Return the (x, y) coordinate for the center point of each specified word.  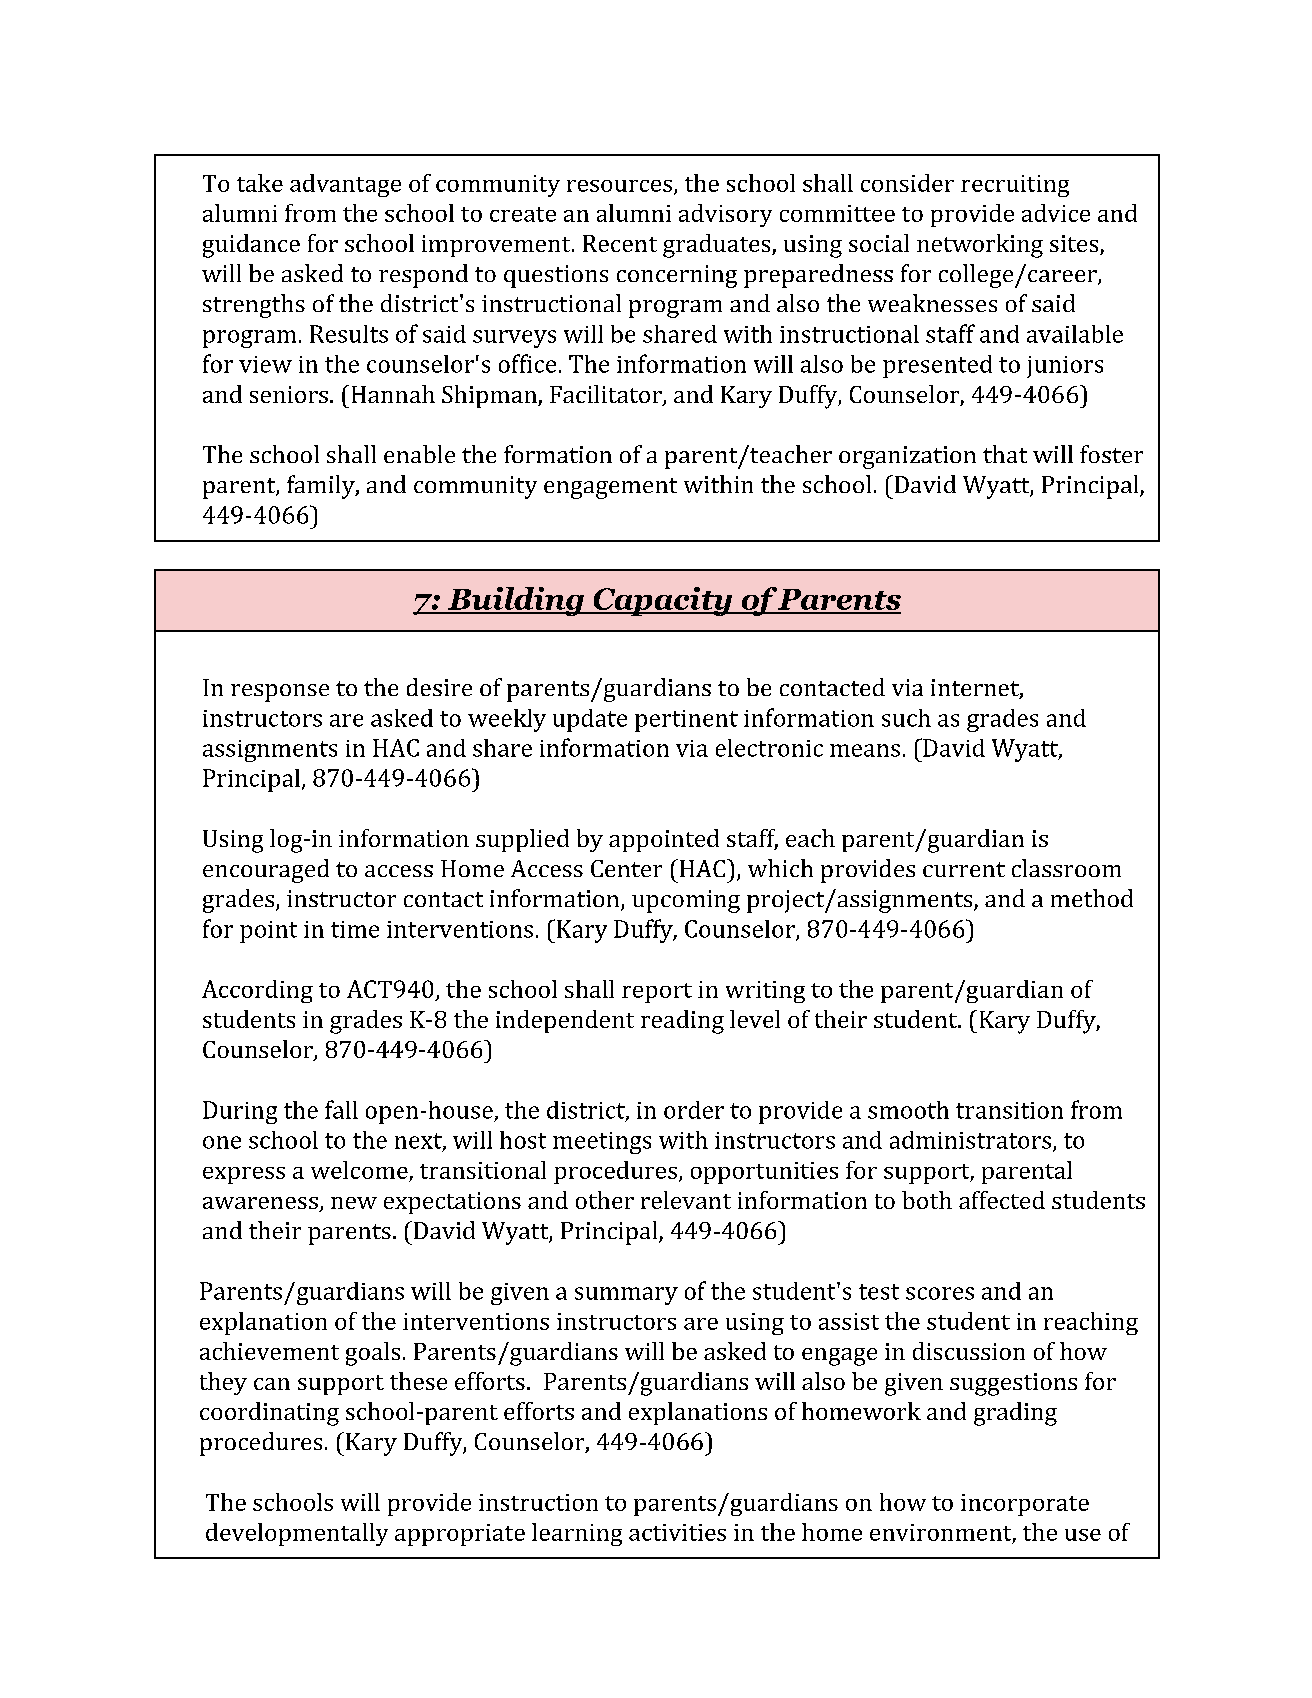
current (964, 869)
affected (1002, 1200)
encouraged (266, 871)
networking (980, 246)
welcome (359, 1170)
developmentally (297, 1534)
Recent (620, 243)
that (1005, 454)
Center (626, 868)
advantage (345, 185)
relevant (686, 1200)
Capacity (663, 601)
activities (677, 1532)
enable (419, 454)
